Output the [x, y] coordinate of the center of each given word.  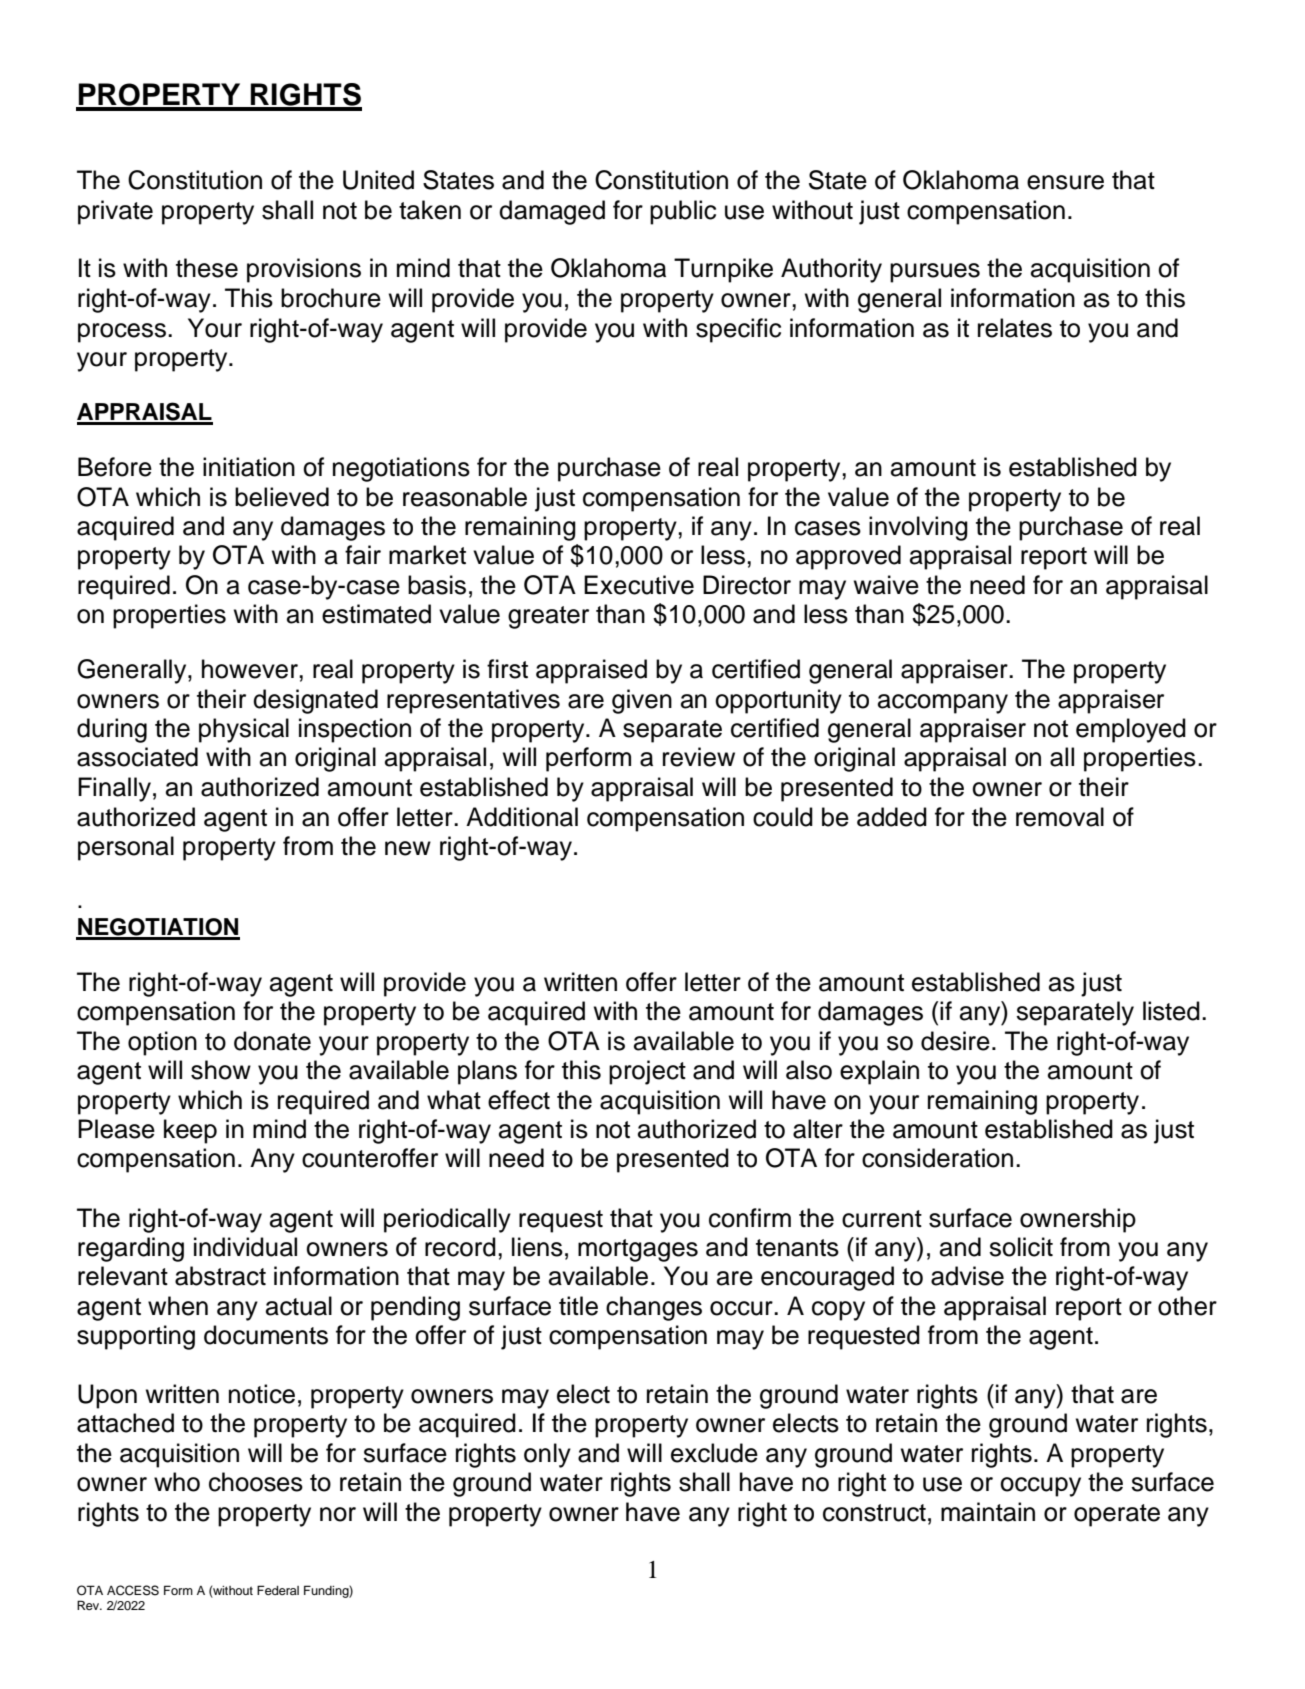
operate [1117, 1515]
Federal [278, 1590]
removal [1060, 817]
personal [126, 848]
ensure [1065, 182]
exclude [714, 1453]
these [207, 268]
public [683, 212]
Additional [522, 817]
